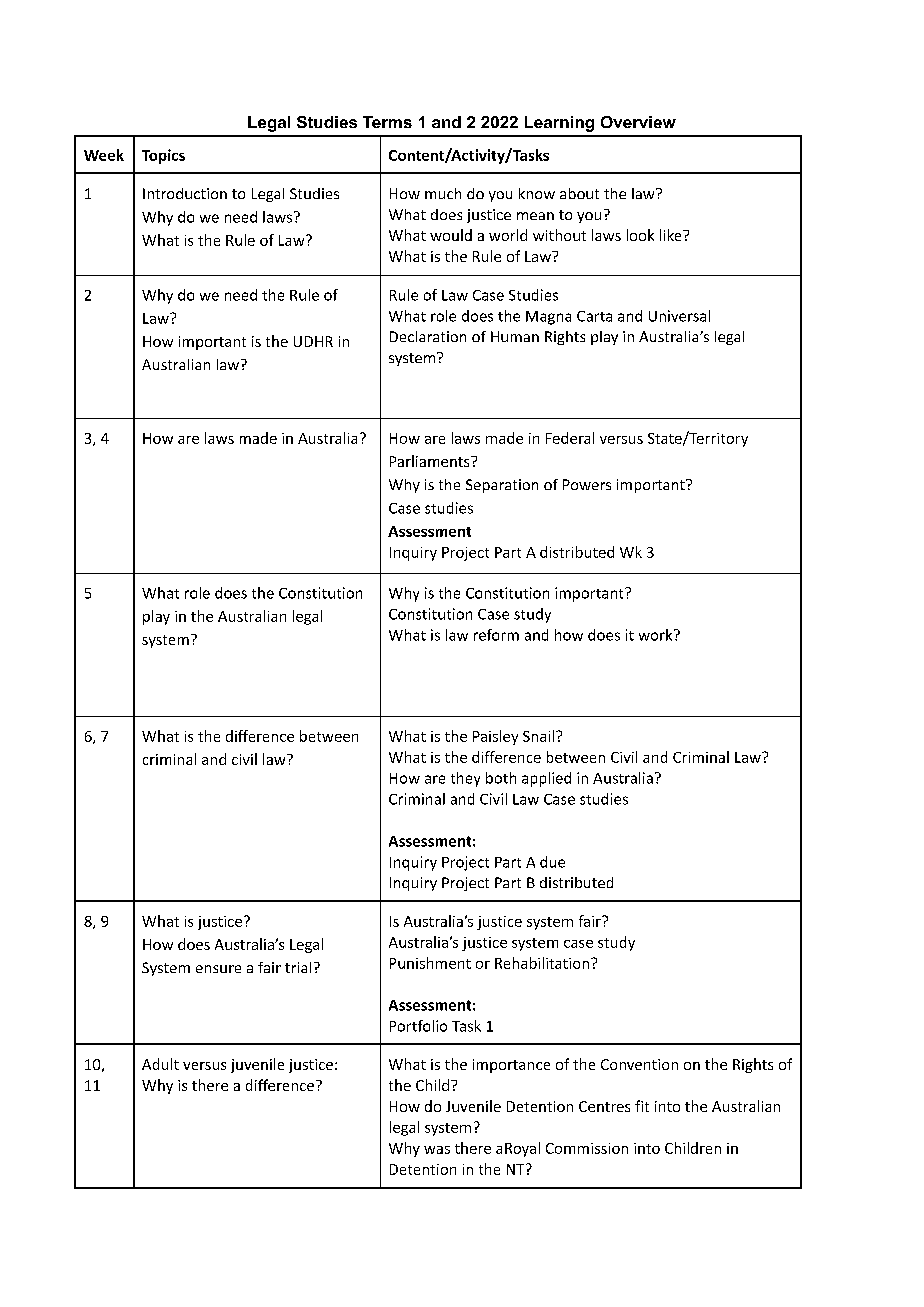 The width and height of the screenshot is (924, 1307). Describe the element at coordinates (387, 122) in the screenshot. I see `Terms` at that location.
